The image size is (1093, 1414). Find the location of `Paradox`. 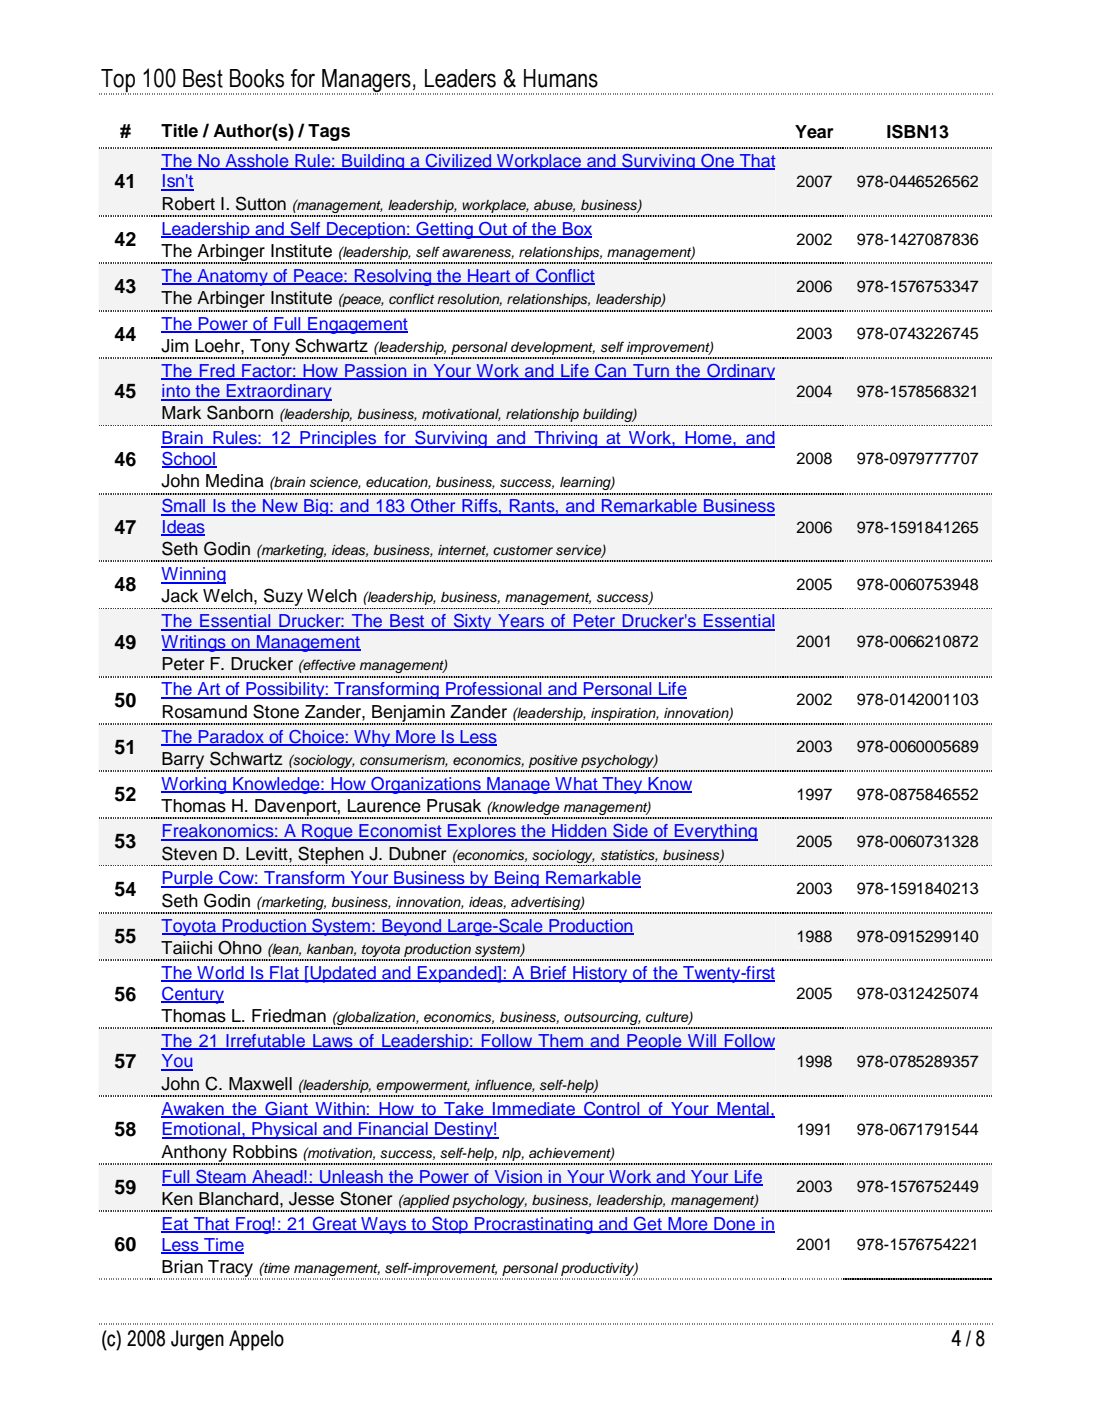

Paradox is located at coordinates (231, 737).
